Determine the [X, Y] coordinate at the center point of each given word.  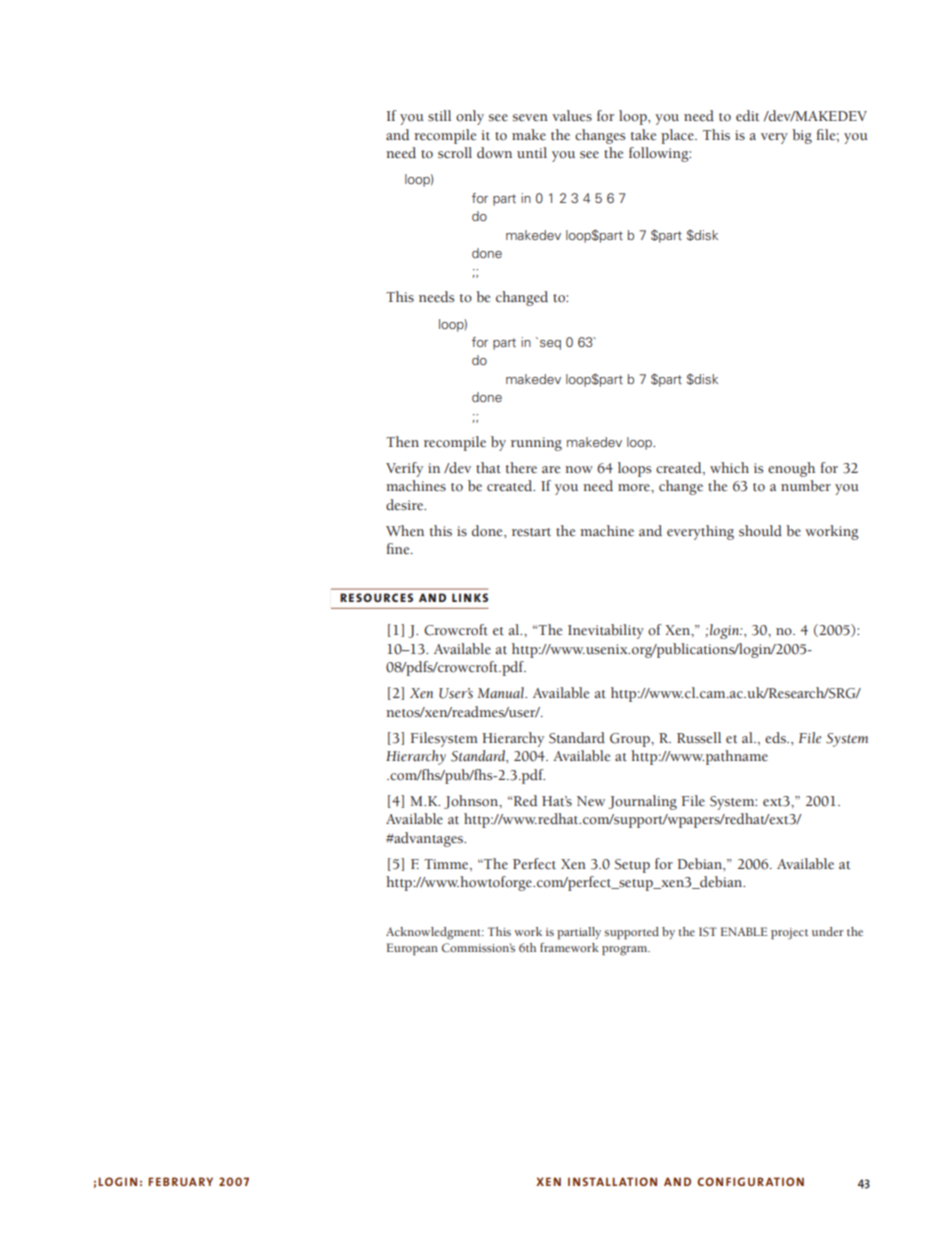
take [643, 135]
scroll [455, 153]
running [536, 444]
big [802, 136]
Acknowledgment [435, 933]
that [488, 468]
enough [791, 469]
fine [399, 549]
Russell [699, 738]
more [635, 488]
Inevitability [606, 631]
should [760, 531]
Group [631, 740]
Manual [502, 693]
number [806, 486]
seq [550, 345]
